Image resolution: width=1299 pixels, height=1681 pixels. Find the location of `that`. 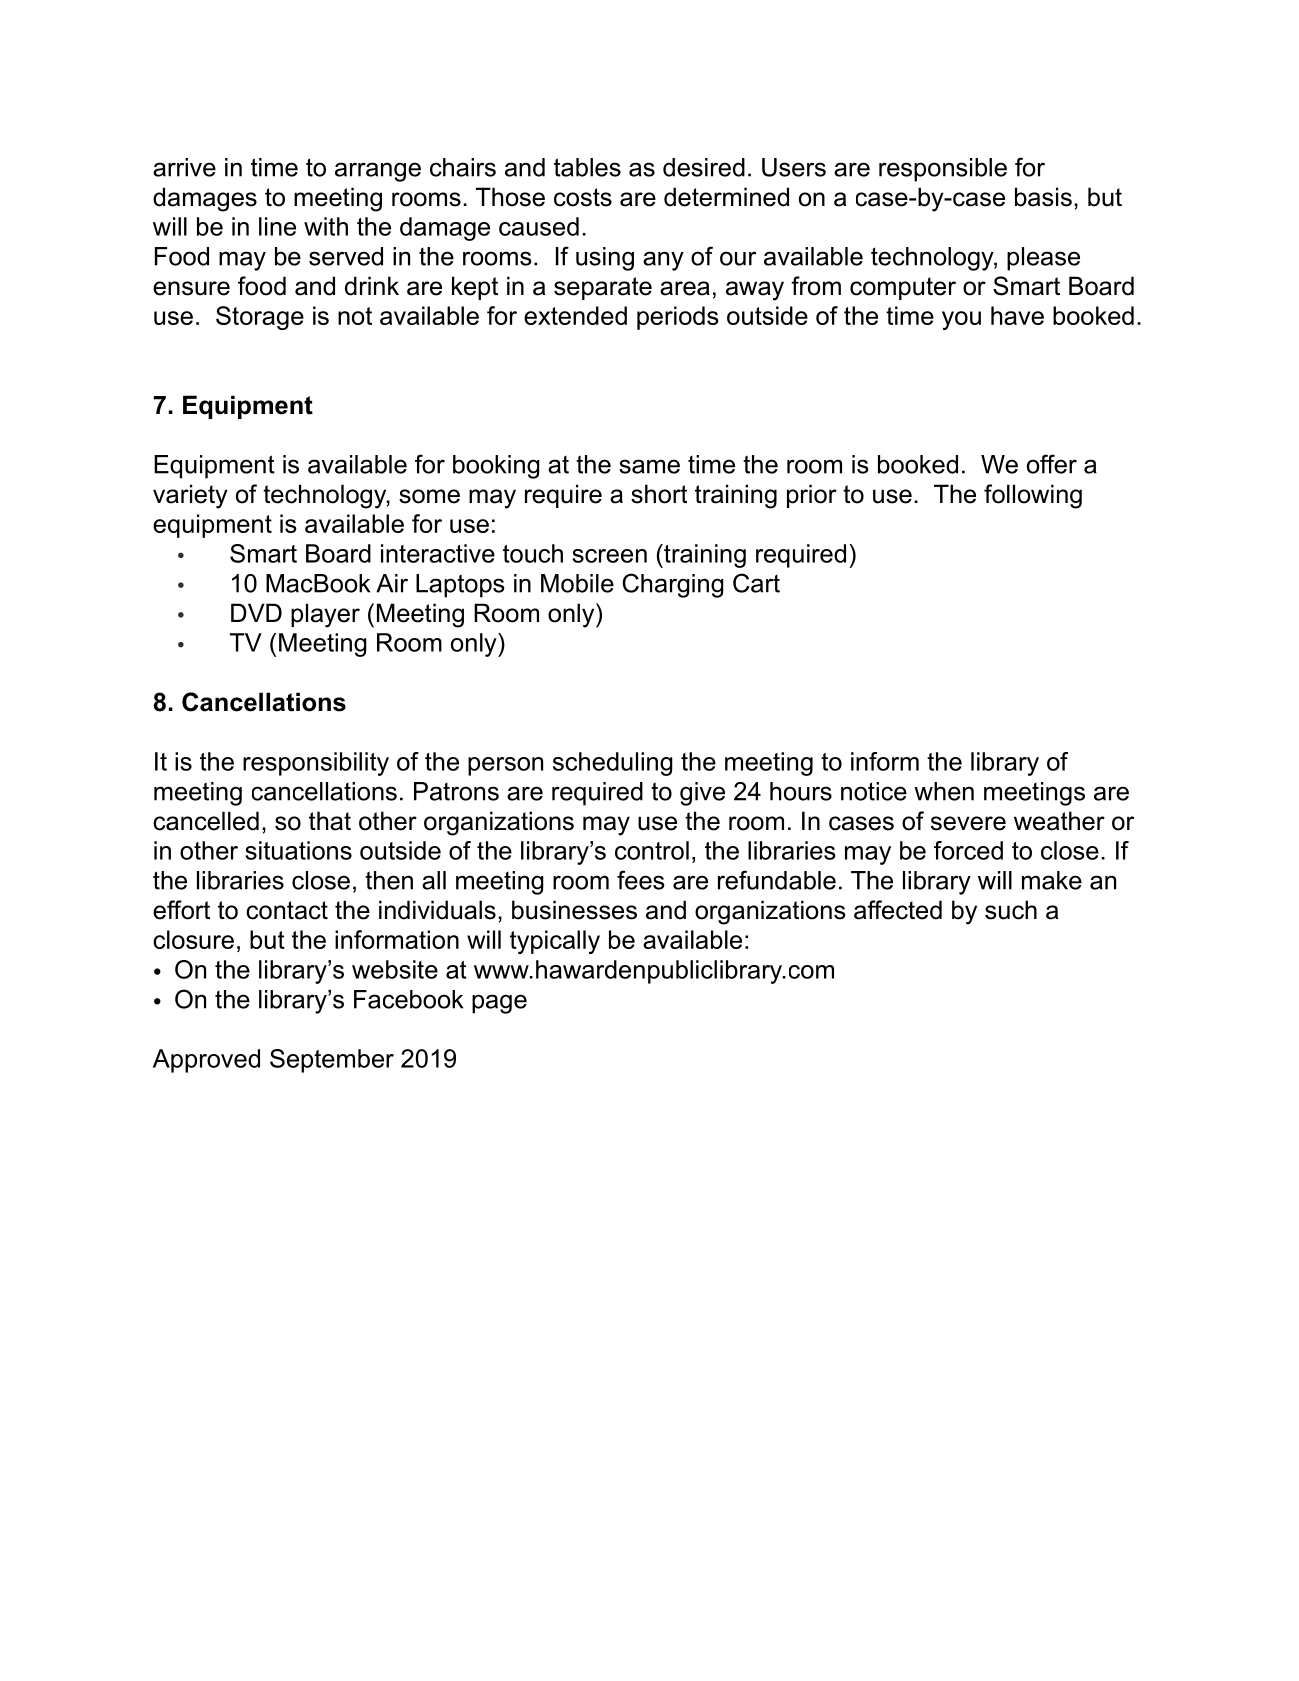

that is located at coordinates (330, 821).
